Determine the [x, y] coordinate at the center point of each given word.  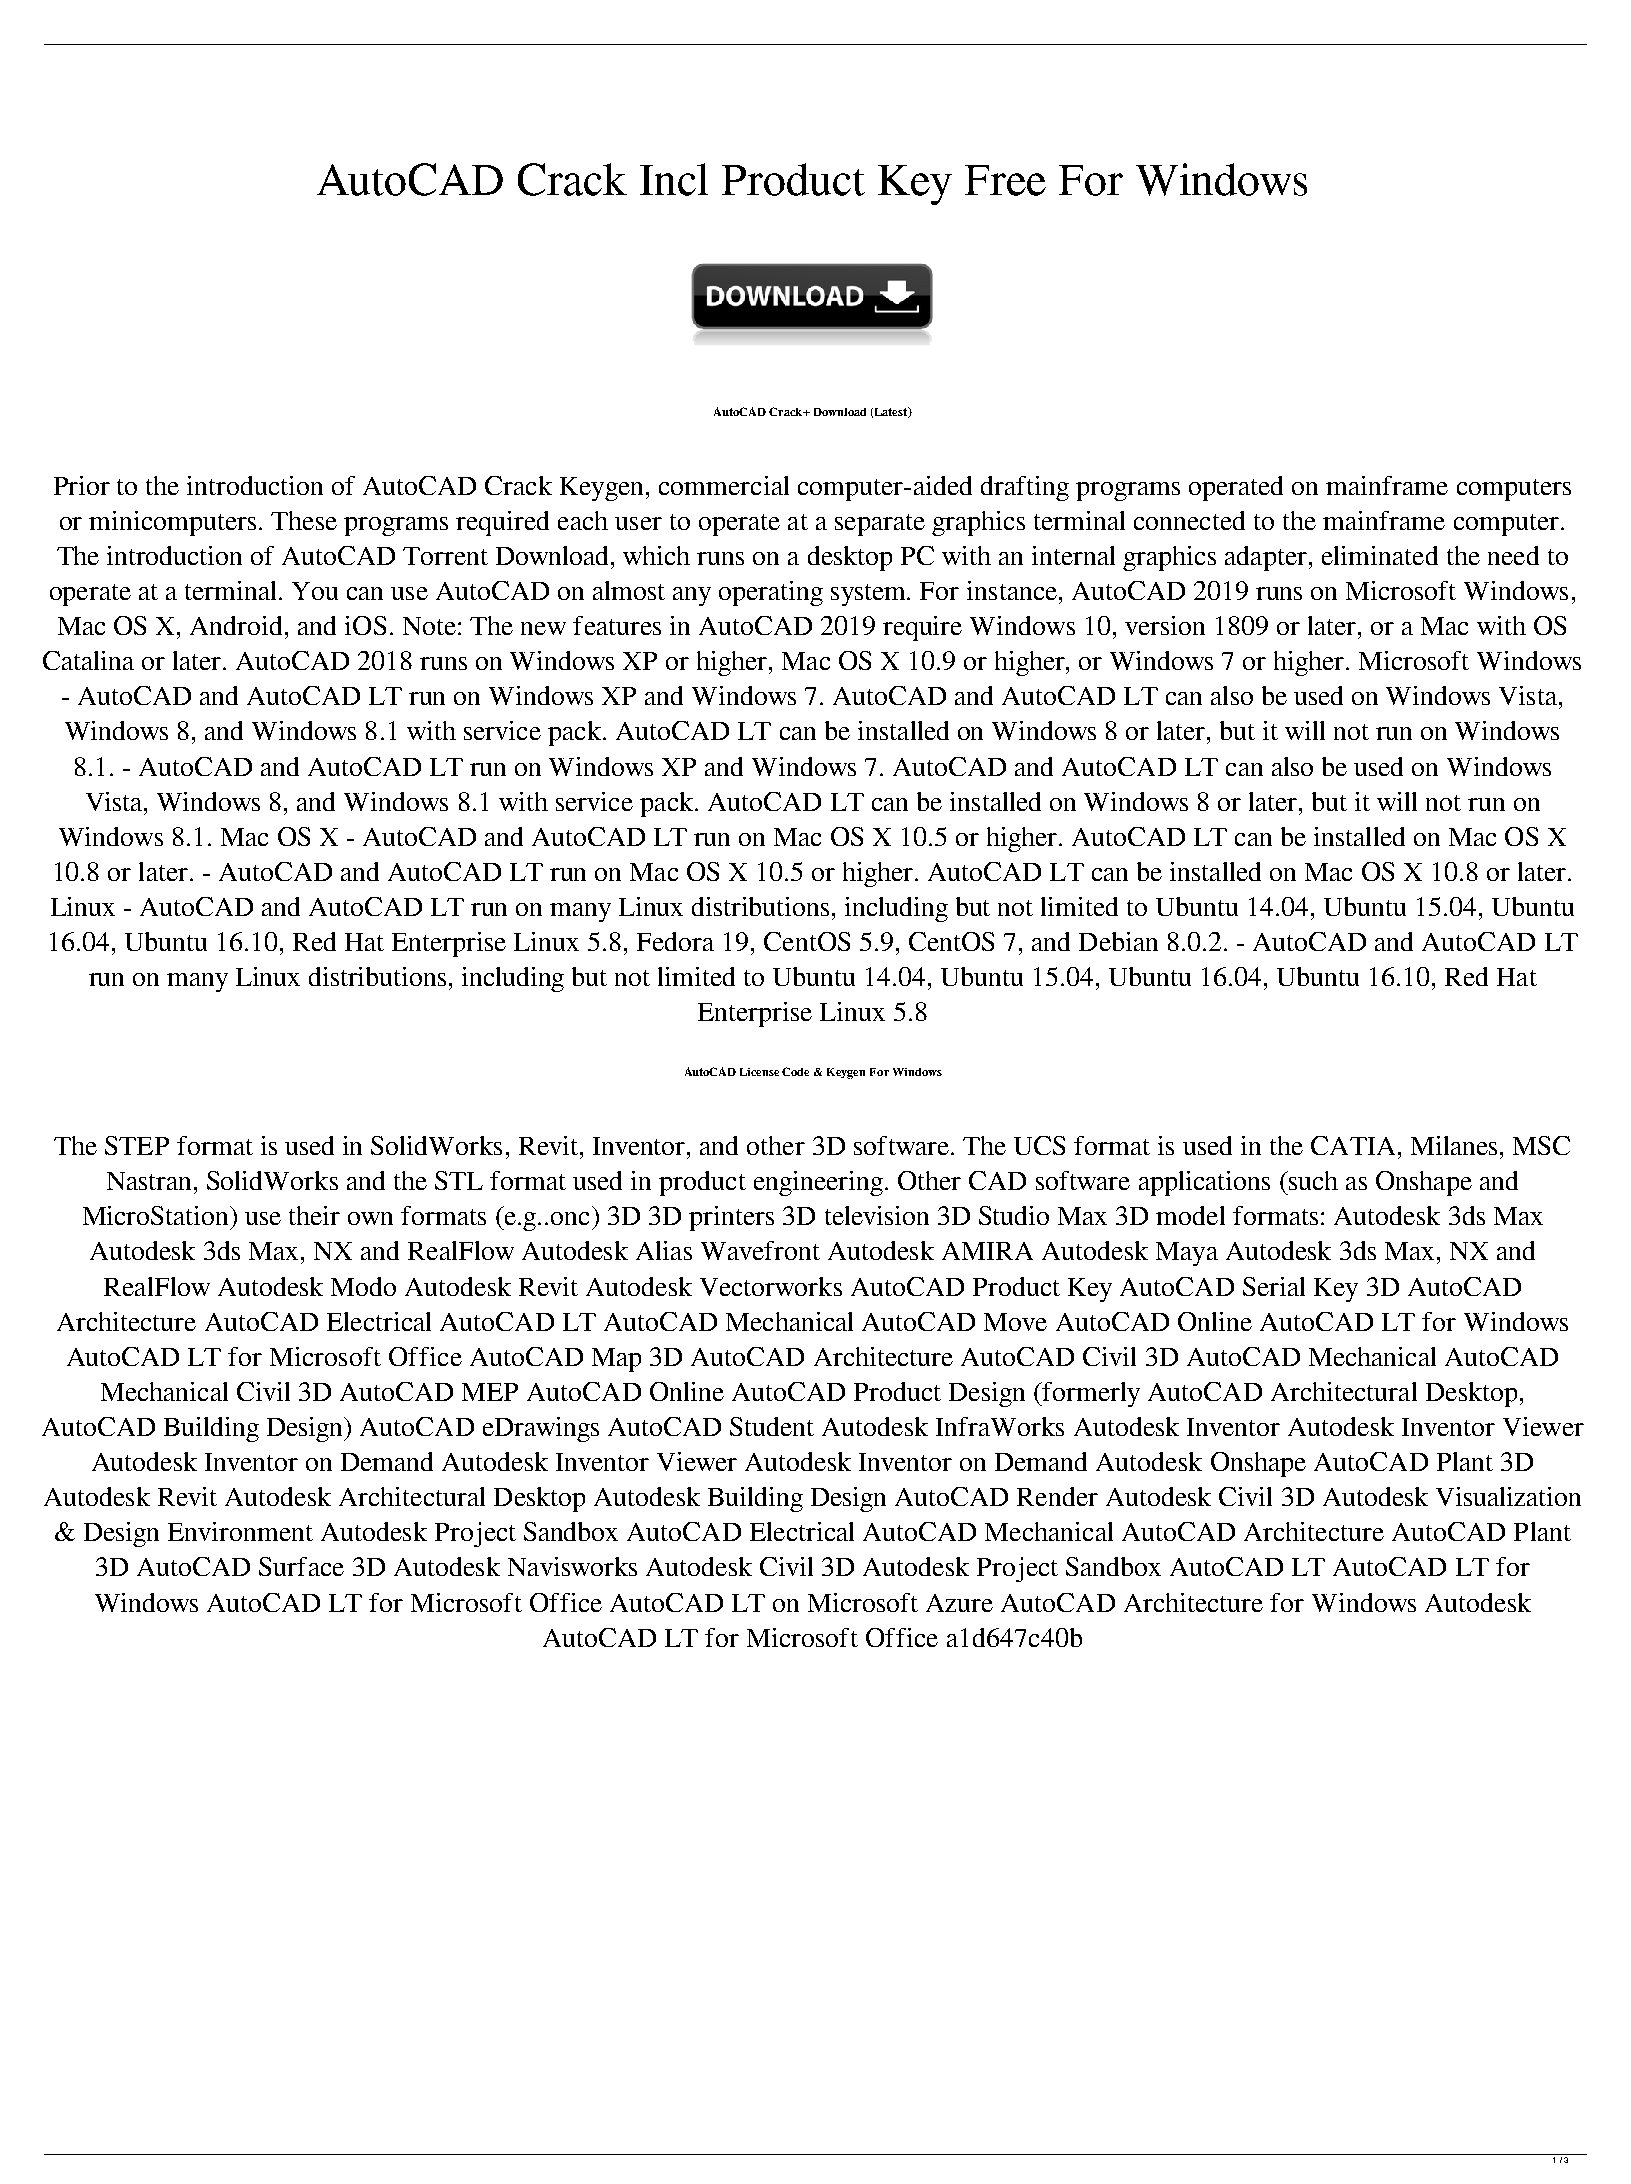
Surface [301, 1566]
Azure [959, 1603]
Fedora [675, 941]
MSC [1541, 1145]
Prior [82, 485]
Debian [1118, 941]
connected [1189, 520]
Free [1005, 180]
